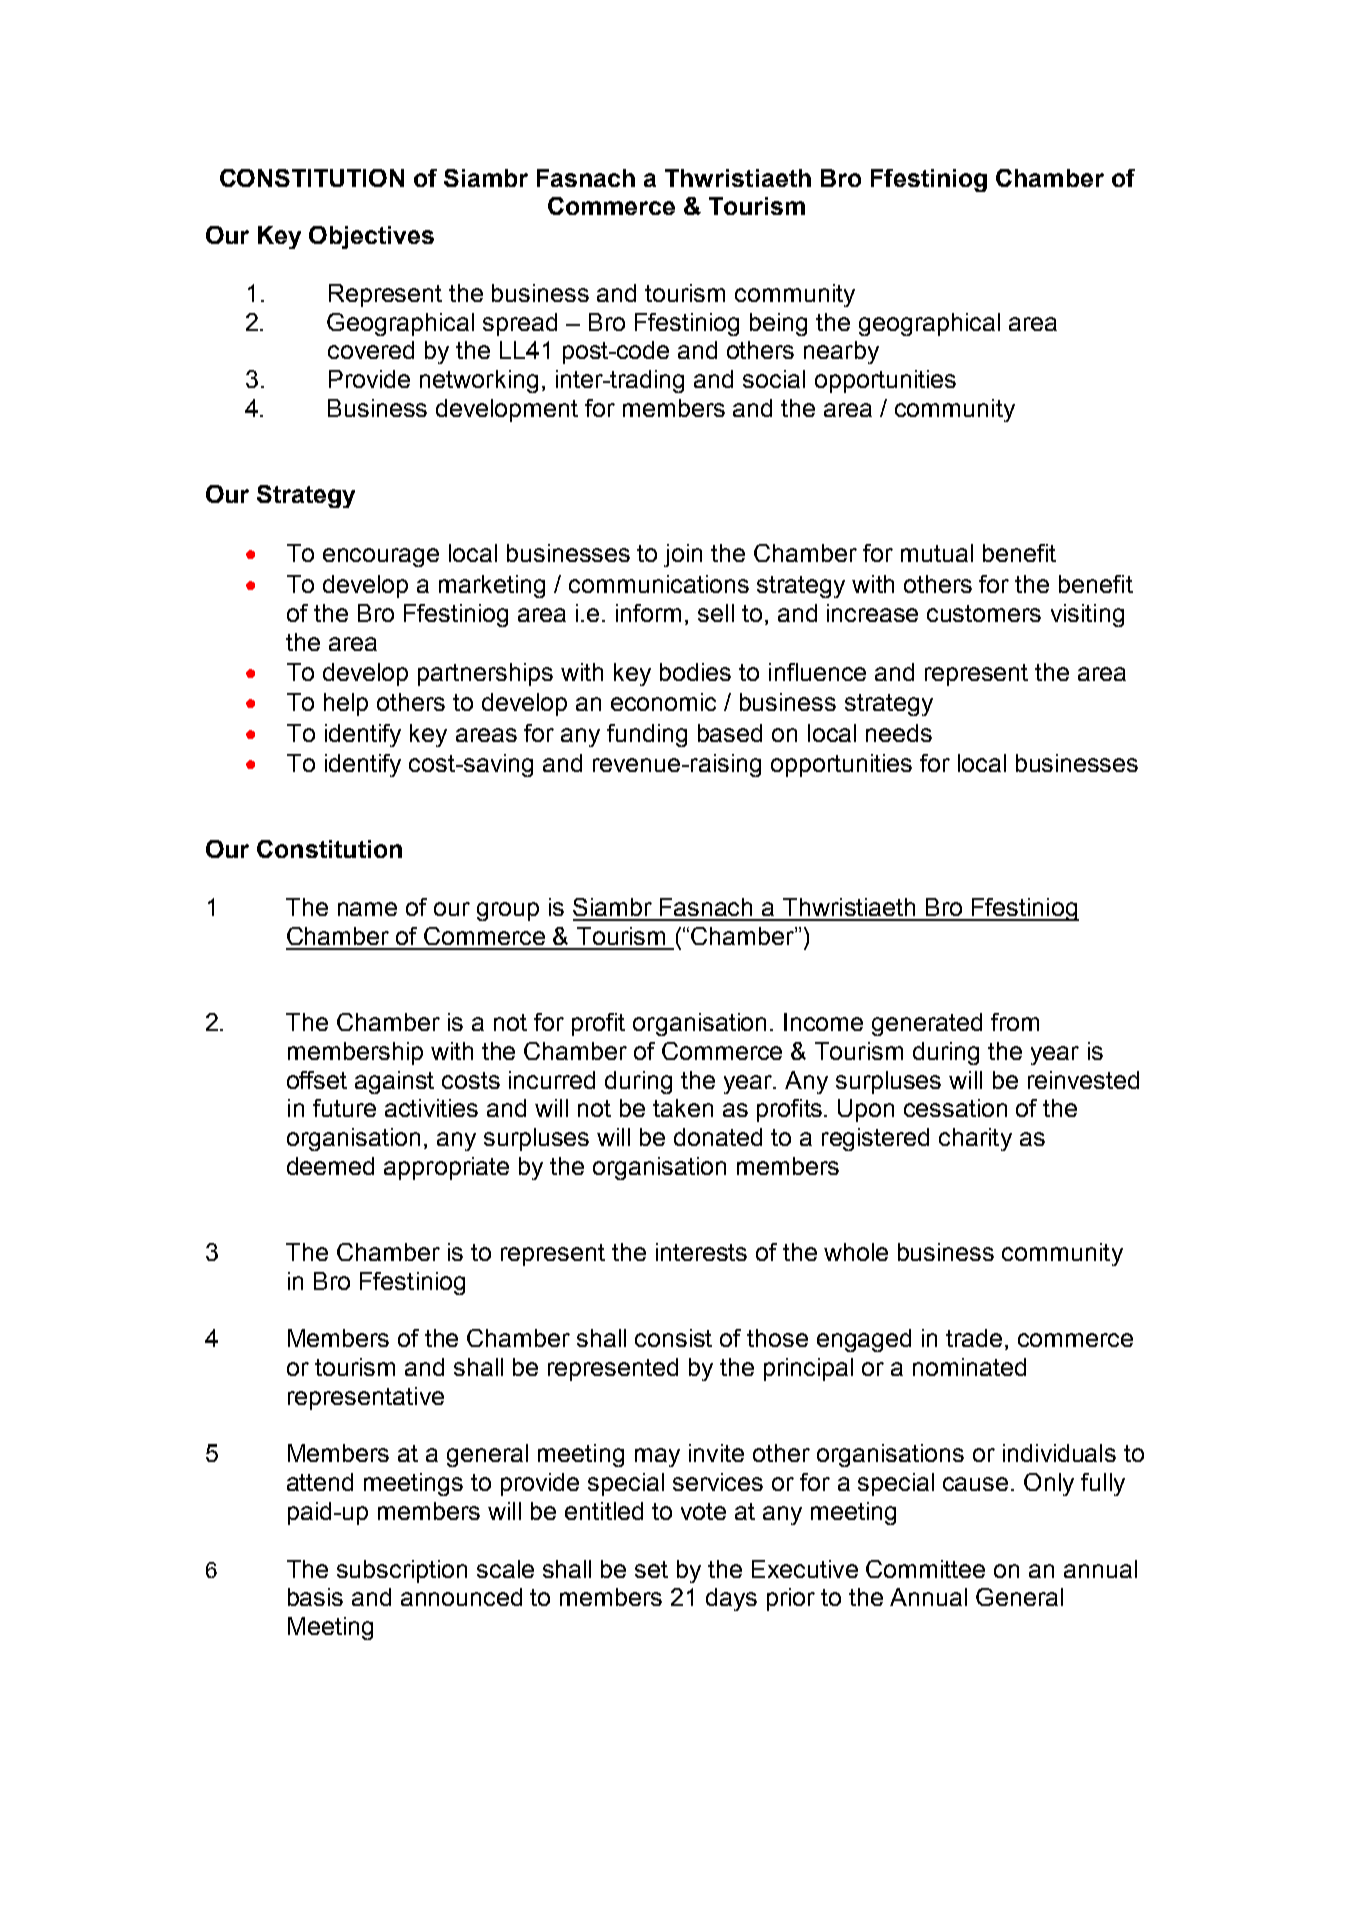 This screenshot has width=1353, height=1914. What do you see at coordinates (1015, 1022) in the screenshot?
I see `from` at bounding box center [1015, 1022].
